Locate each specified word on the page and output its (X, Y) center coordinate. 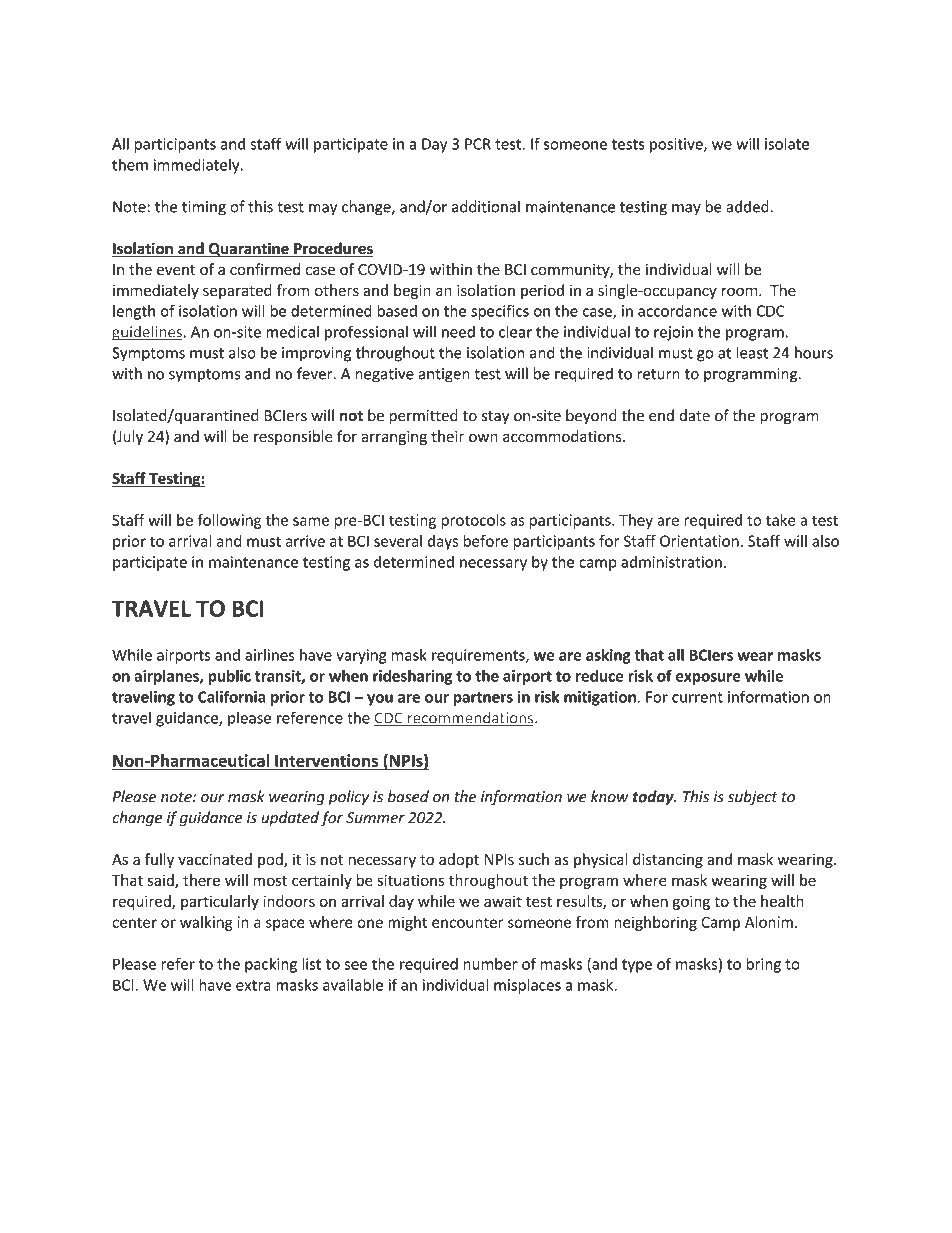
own (483, 438)
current (697, 697)
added (747, 206)
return (658, 374)
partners (483, 699)
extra (253, 985)
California (231, 696)
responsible (293, 437)
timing (204, 208)
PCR (478, 144)
